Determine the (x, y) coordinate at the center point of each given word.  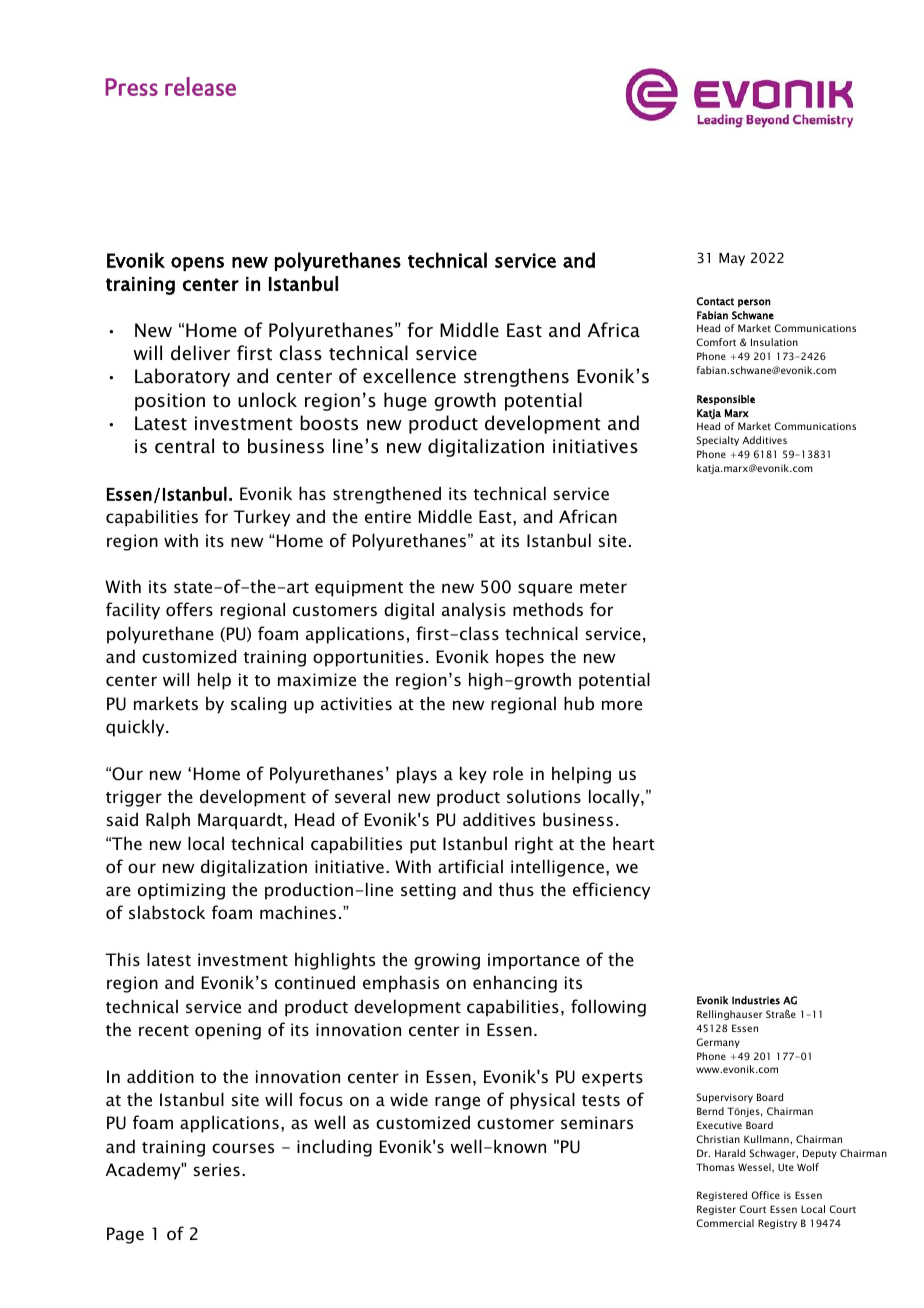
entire (388, 516)
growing (447, 961)
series (217, 1169)
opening (228, 1031)
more (622, 705)
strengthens (516, 377)
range (457, 1103)
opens (197, 264)
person (754, 303)
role (508, 773)
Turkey (262, 518)
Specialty (717, 441)
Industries (756, 1000)
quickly (136, 728)
